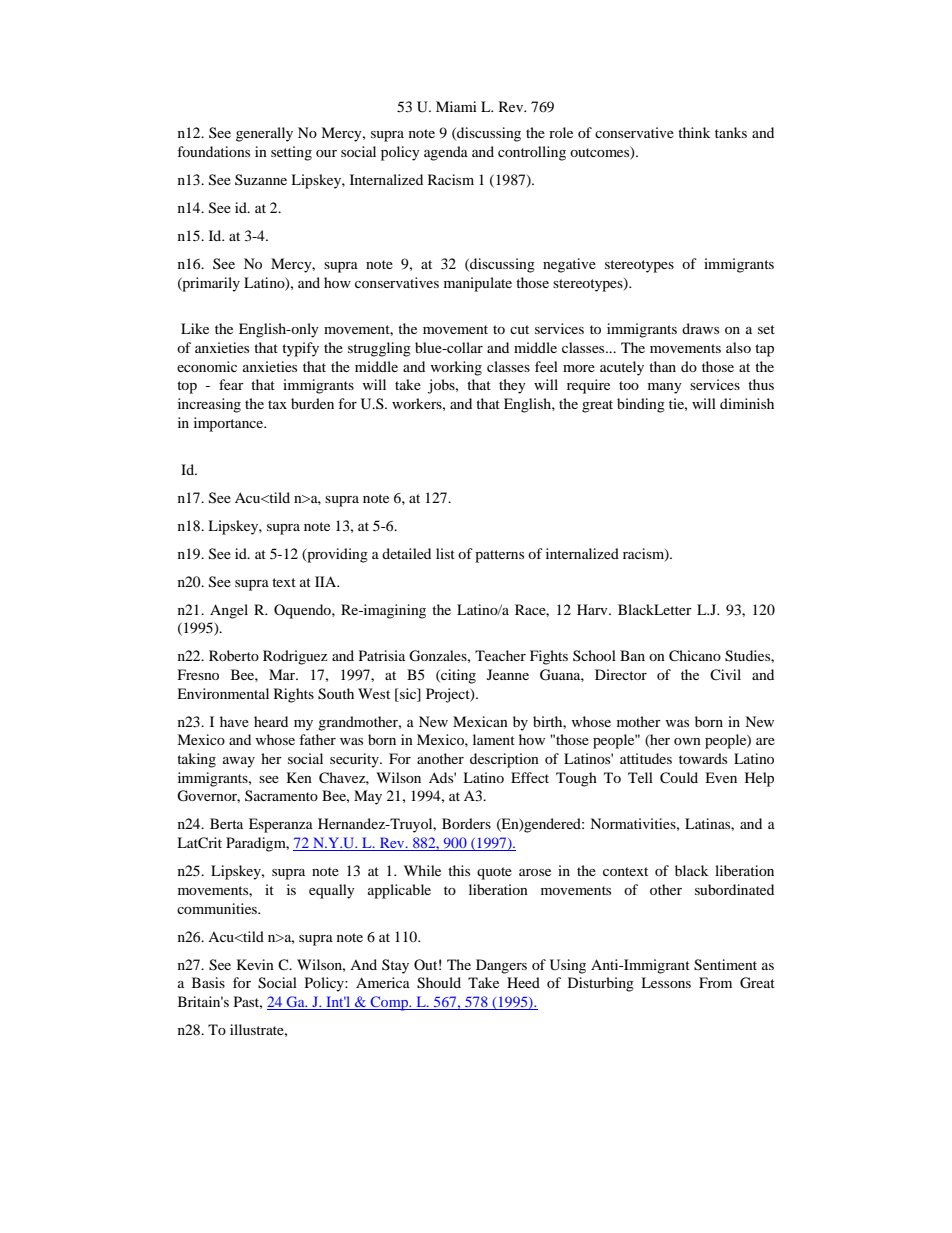 This image has width=952, height=1233. Describe the element at coordinates (499, 556) in the image. I see `patterns` at that location.
